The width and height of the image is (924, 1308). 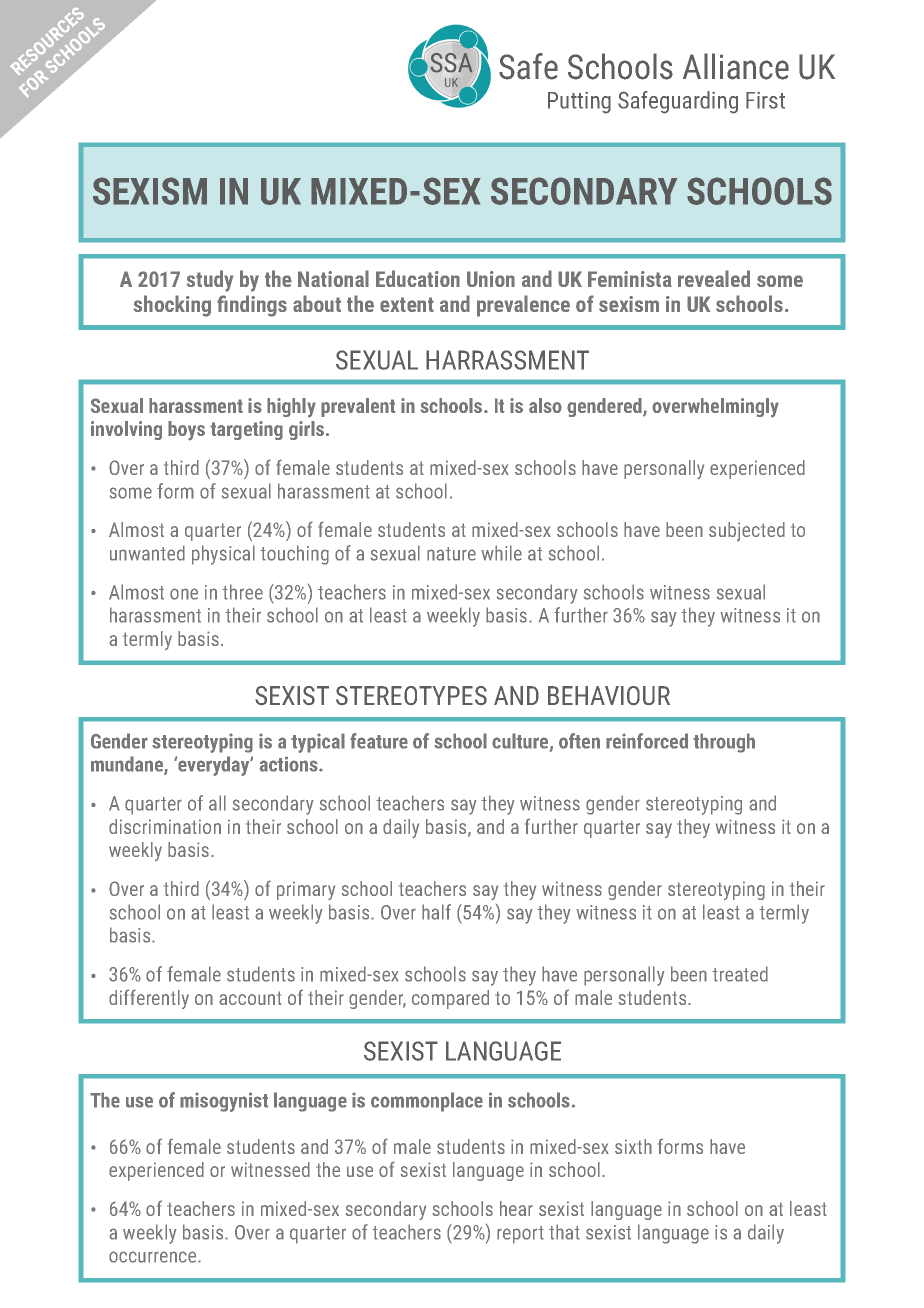 I want to click on STEREOTYPES, so click(x=411, y=695).
